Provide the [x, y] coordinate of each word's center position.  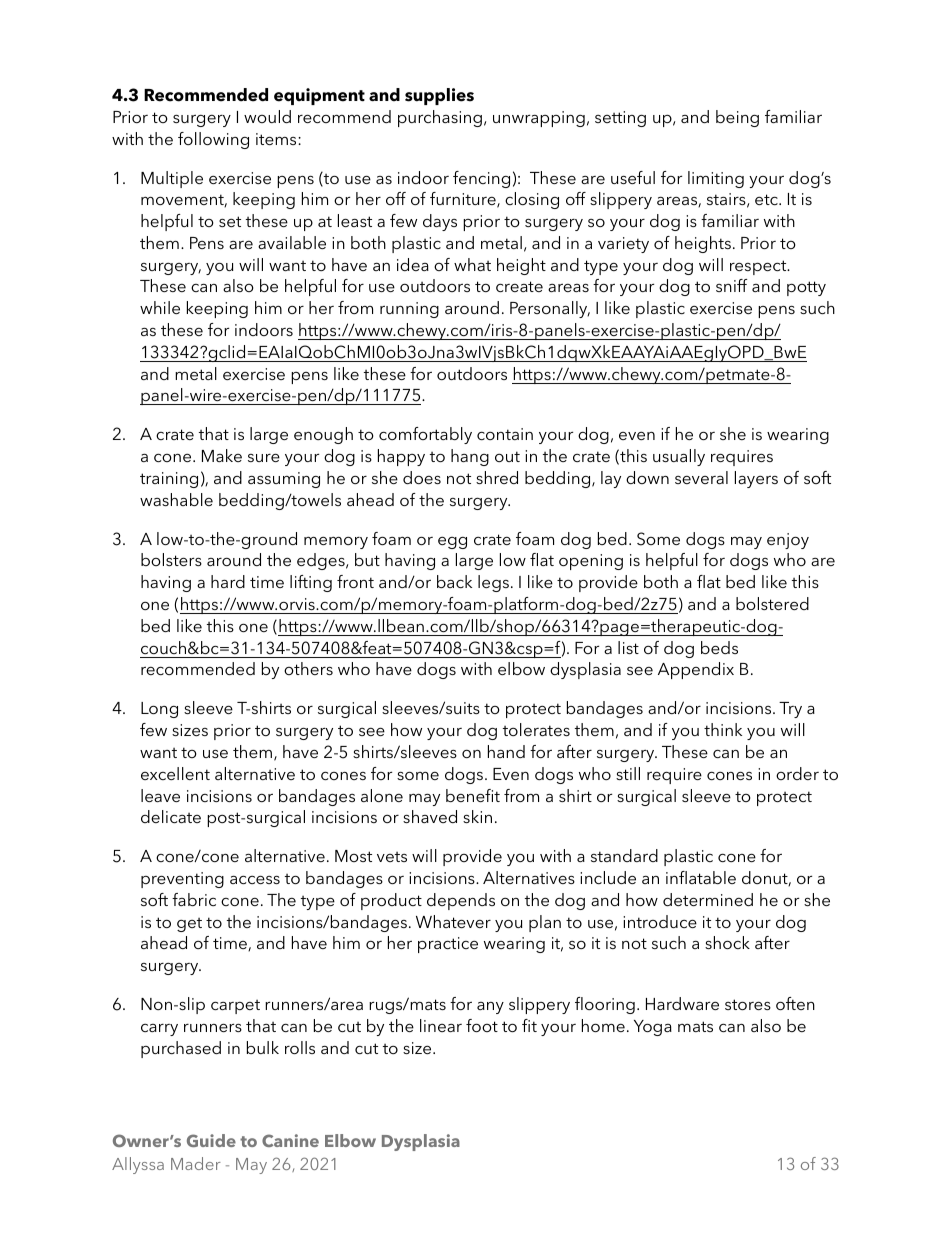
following [213, 140]
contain [505, 434]
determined [708, 899]
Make [222, 455]
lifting [311, 583]
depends [461, 901]
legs [493, 583]
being [737, 118]
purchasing [440, 118]
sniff [732, 285]
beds [719, 647]
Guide [211, 1140]
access [255, 879]
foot [482, 1025]
